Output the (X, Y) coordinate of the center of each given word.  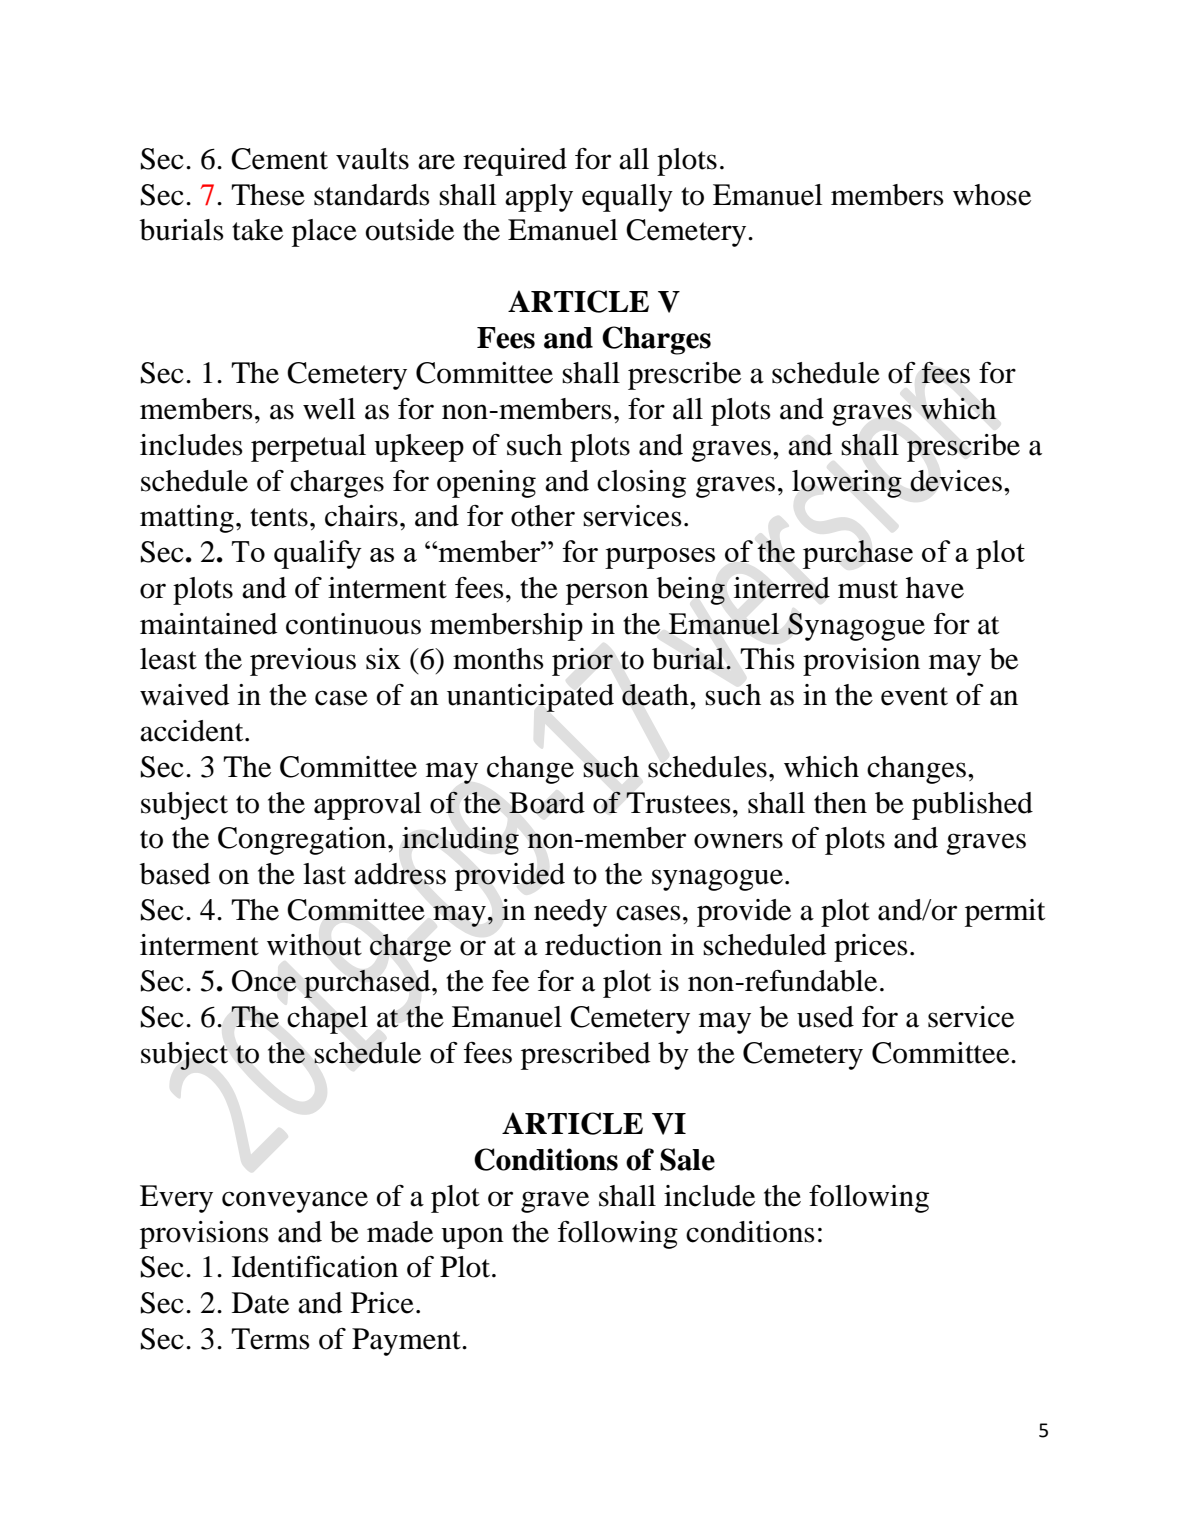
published (972, 806)
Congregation (303, 841)
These (268, 195)
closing (641, 484)
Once (264, 981)
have (935, 588)
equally (627, 198)
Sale (687, 1159)
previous (303, 662)
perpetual (308, 448)
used (825, 1017)
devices (956, 481)
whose (992, 195)
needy (570, 913)
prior (582, 662)
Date (260, 1303)
